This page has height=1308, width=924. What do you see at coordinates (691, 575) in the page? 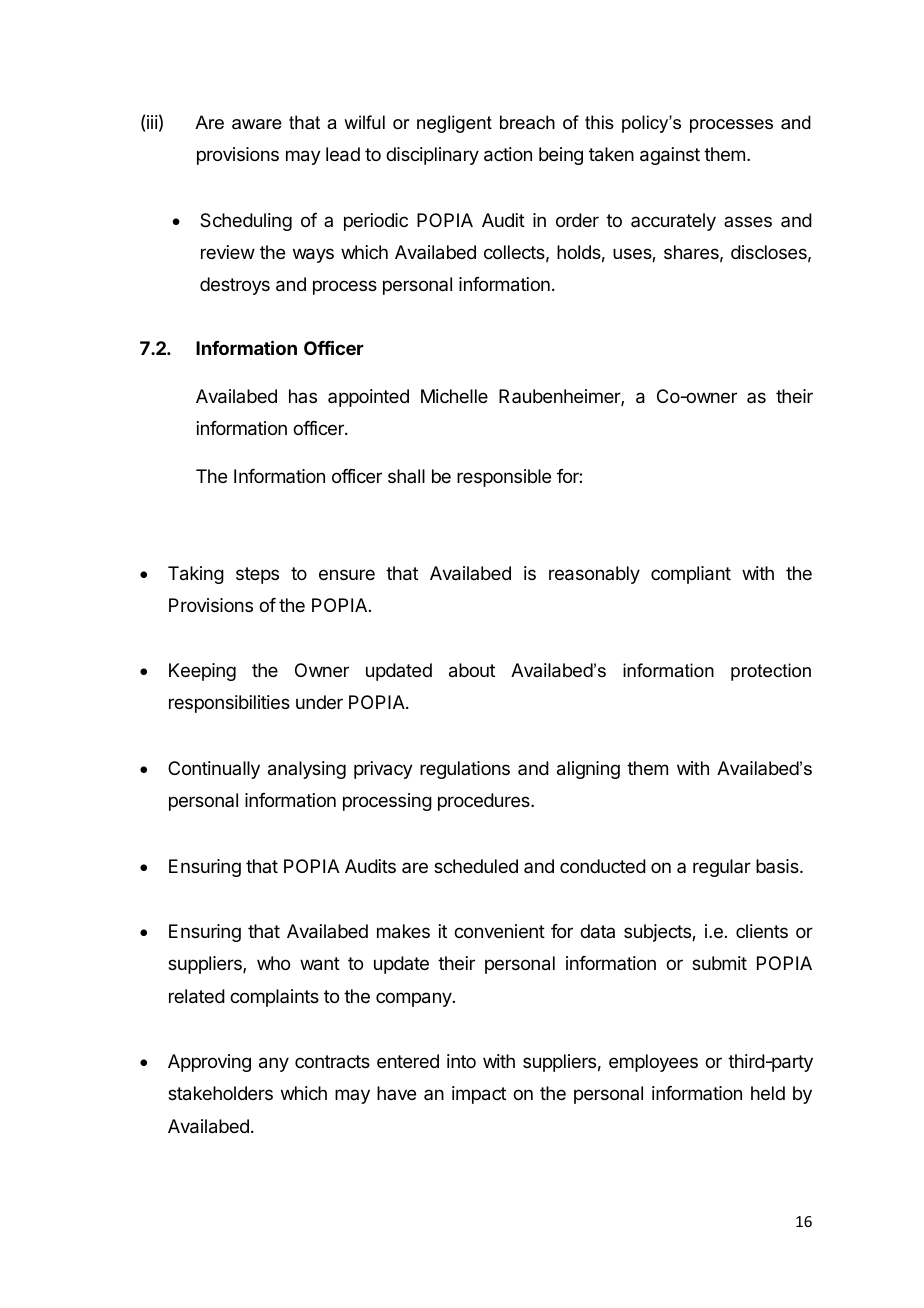
I see `compliant` at bounding box center [691, 575].
